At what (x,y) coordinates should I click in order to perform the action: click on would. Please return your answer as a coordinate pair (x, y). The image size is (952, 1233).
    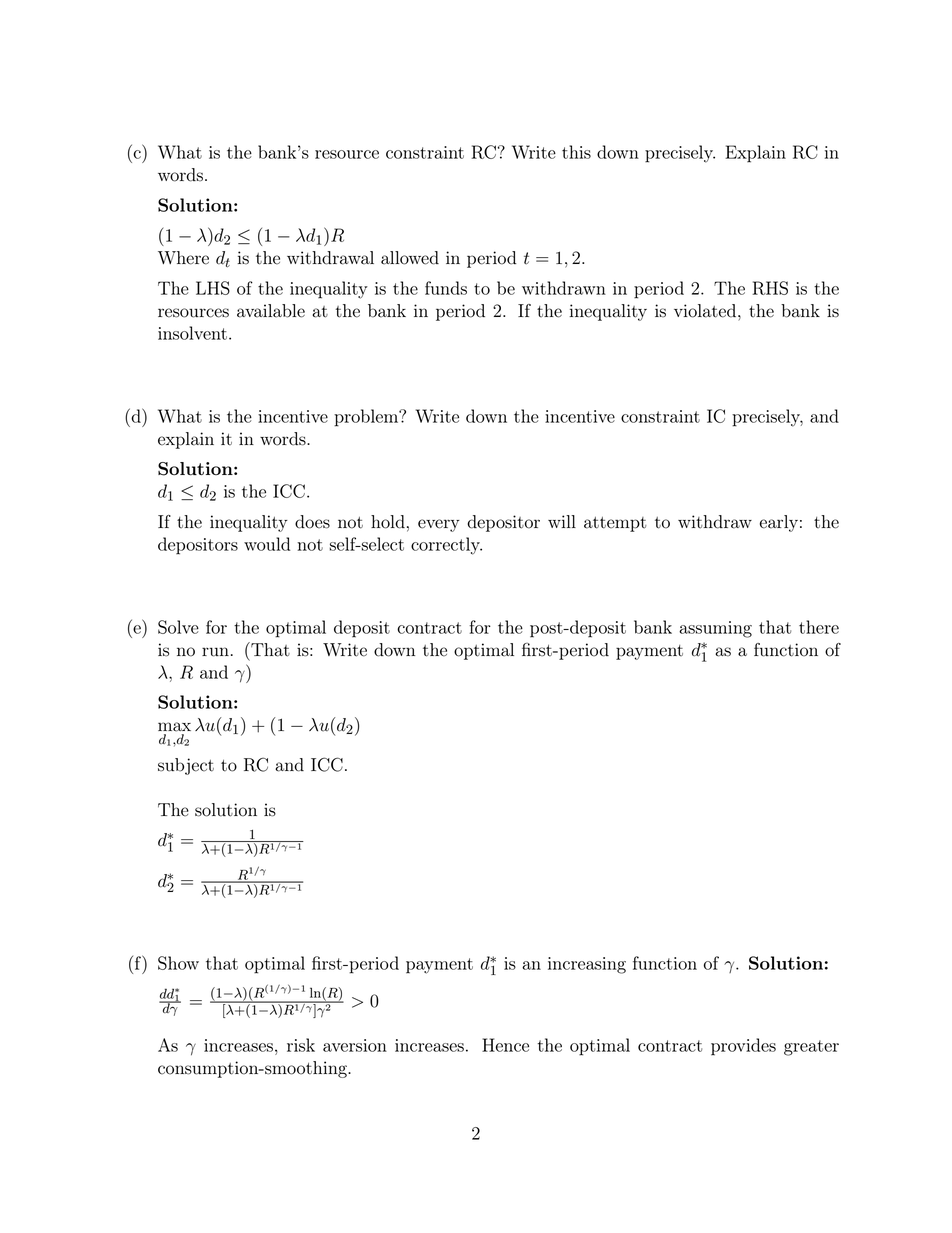
    Looking at the image, I should click on (267, 544).
